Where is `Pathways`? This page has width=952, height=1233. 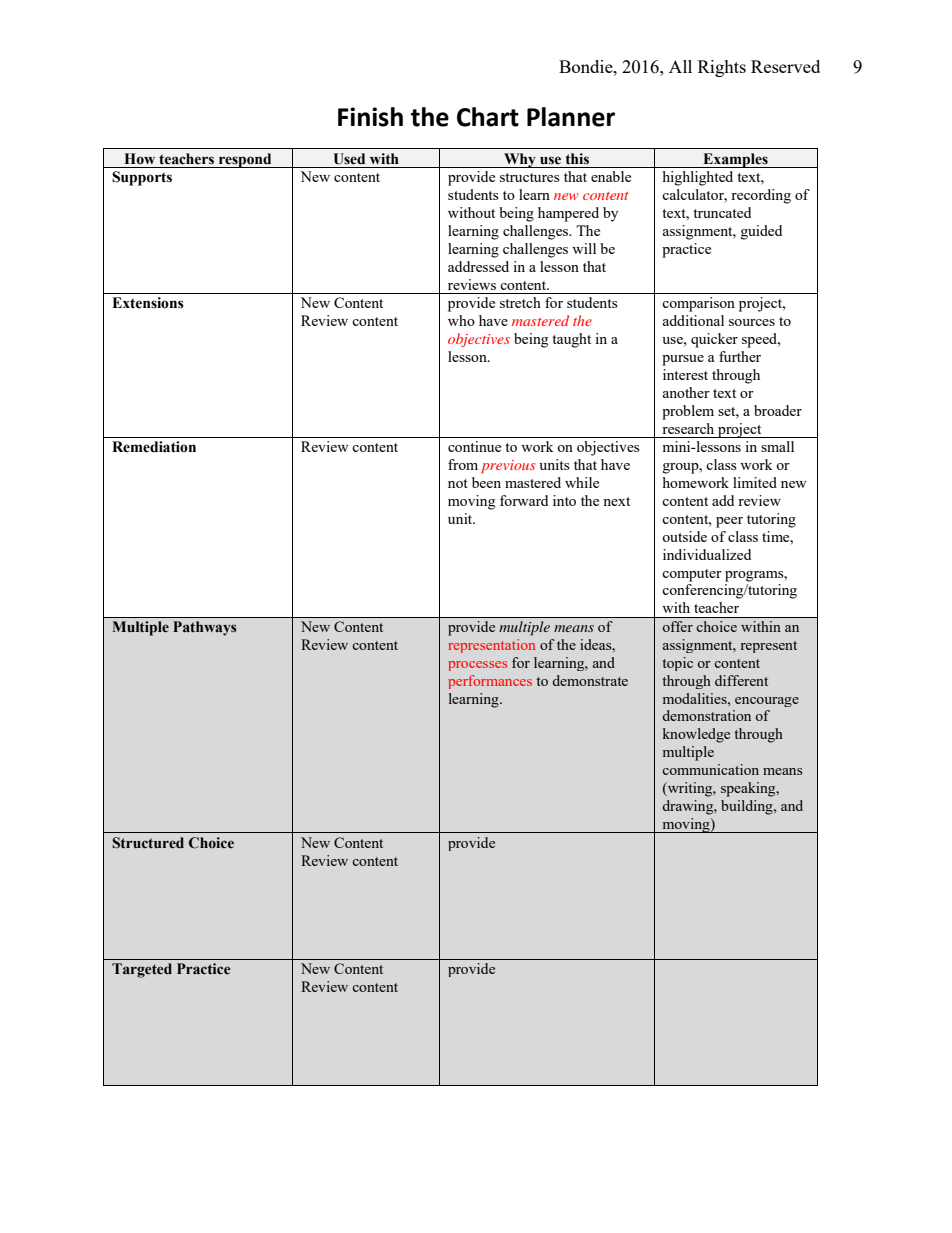 Pathways is located at coordinates (205, 628).
